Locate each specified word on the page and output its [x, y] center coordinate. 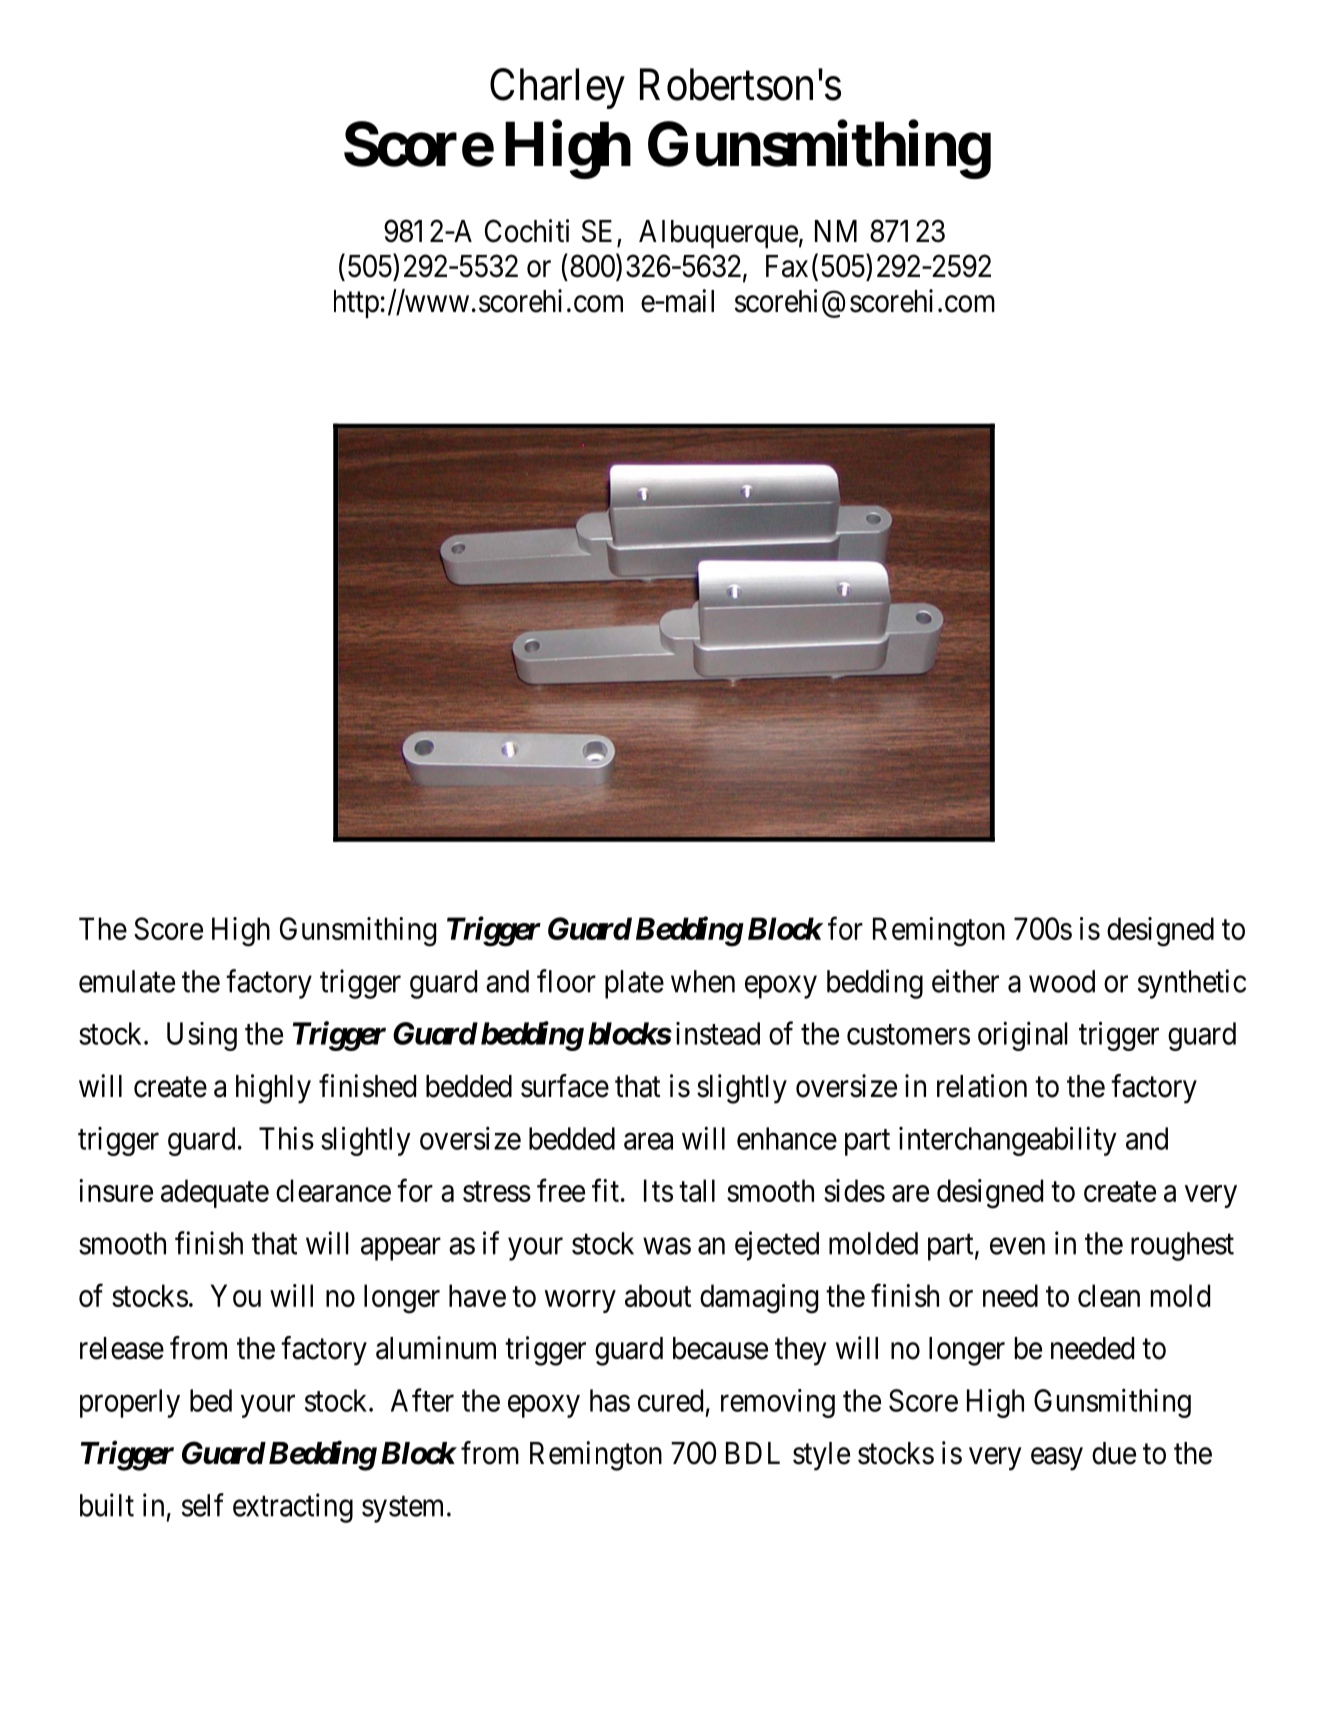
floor [566, 981]
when [703, 981]
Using [202, 1036]
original [1023, 1036]
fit [605, 1190]
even [1017, 1246]
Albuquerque [718, 234]
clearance [333, 1190]
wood [1062, 981]
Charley [557, 88]
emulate [127, 981]
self [203, 1505]
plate [634, 984]
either [965, 981]
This [286, 1138]
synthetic [1192, 984]
